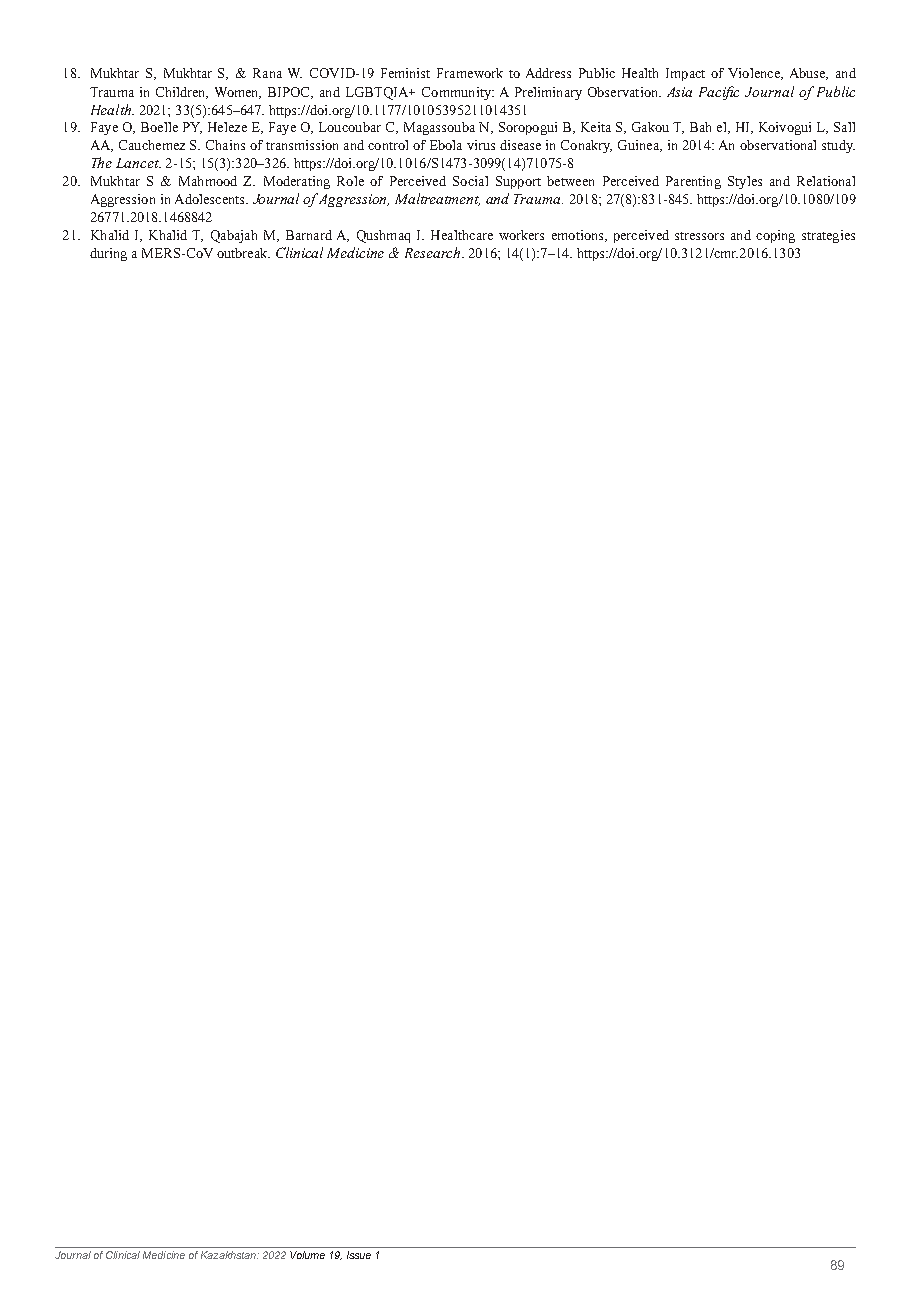  Describe the element at coordinates (457, 93) in the screenshot. I see `Community` at that location.
